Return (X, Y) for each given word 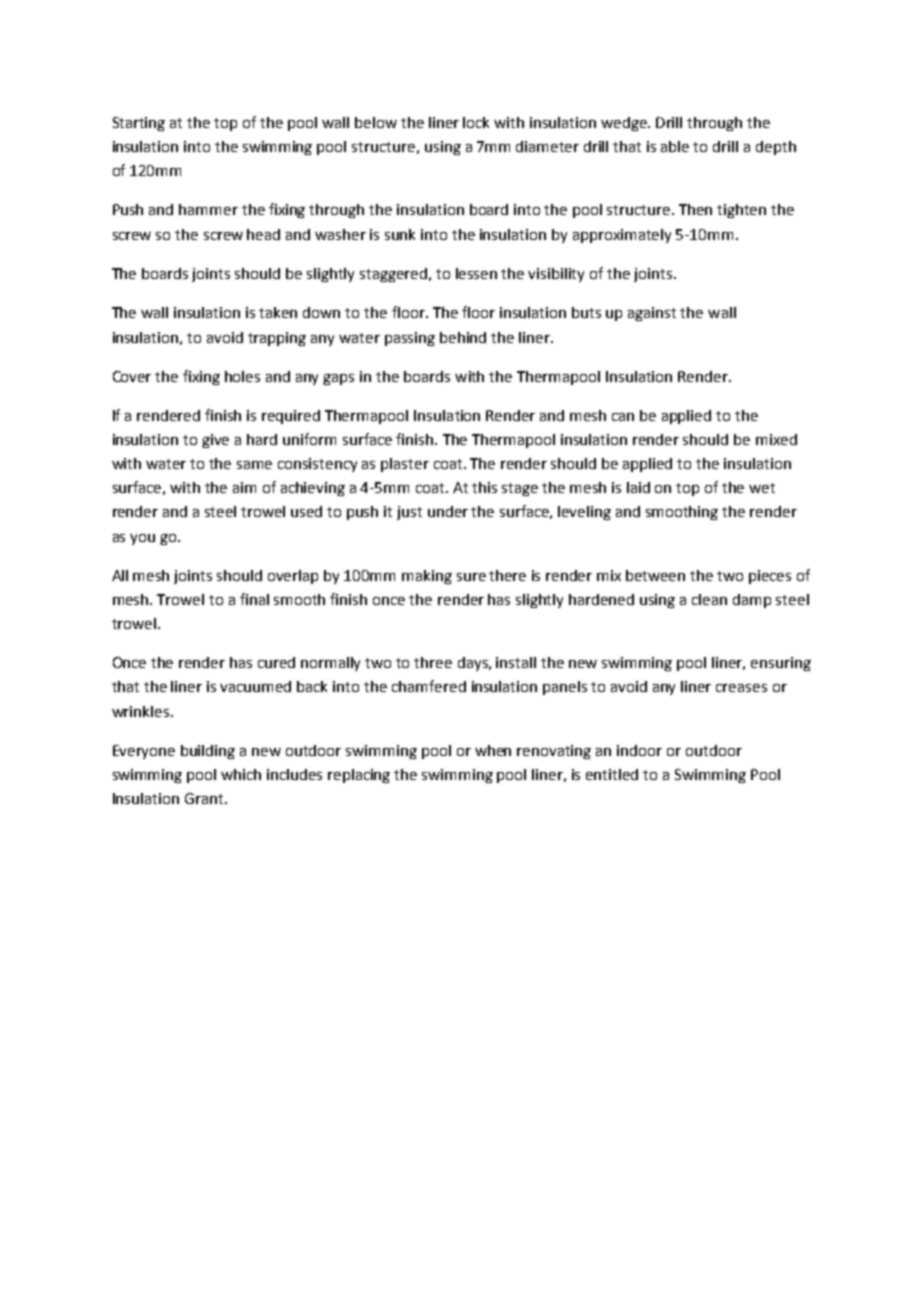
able (675, 146)
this (484, 487)
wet (762, 488)
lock (476, 122)
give (215, 441)
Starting (139, 124)
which (241, 774)
